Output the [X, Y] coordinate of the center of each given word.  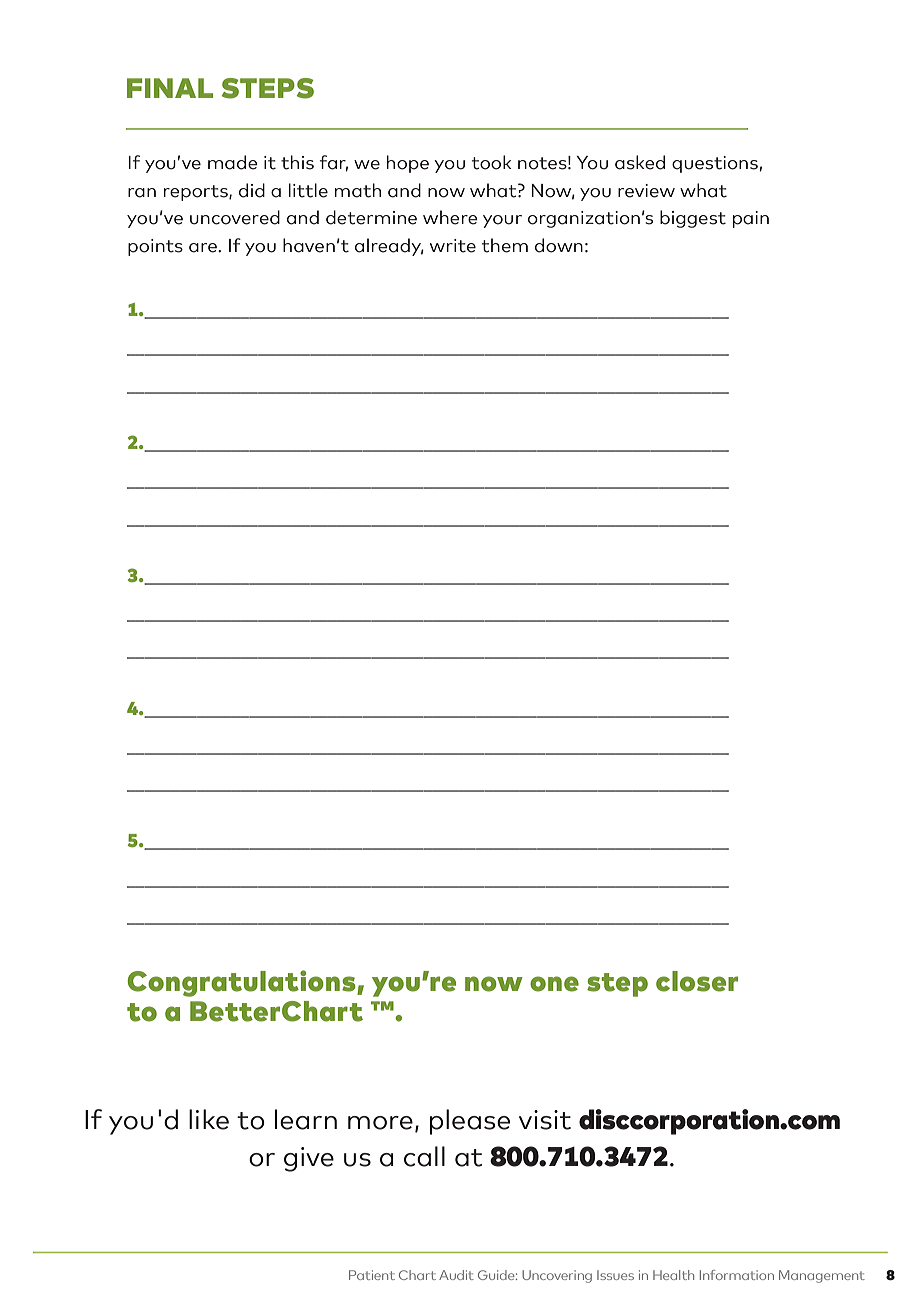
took [492, 162]
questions [715, 164]
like [209, 1119]
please [470, 1122]
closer [697, 981]
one [554, 984]
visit [545, 1120]
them [505, 245]
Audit [456, 1275]
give [309, 1159]
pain [751, 219]
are [204, 248]
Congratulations [242, 983]
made [233, 162]
